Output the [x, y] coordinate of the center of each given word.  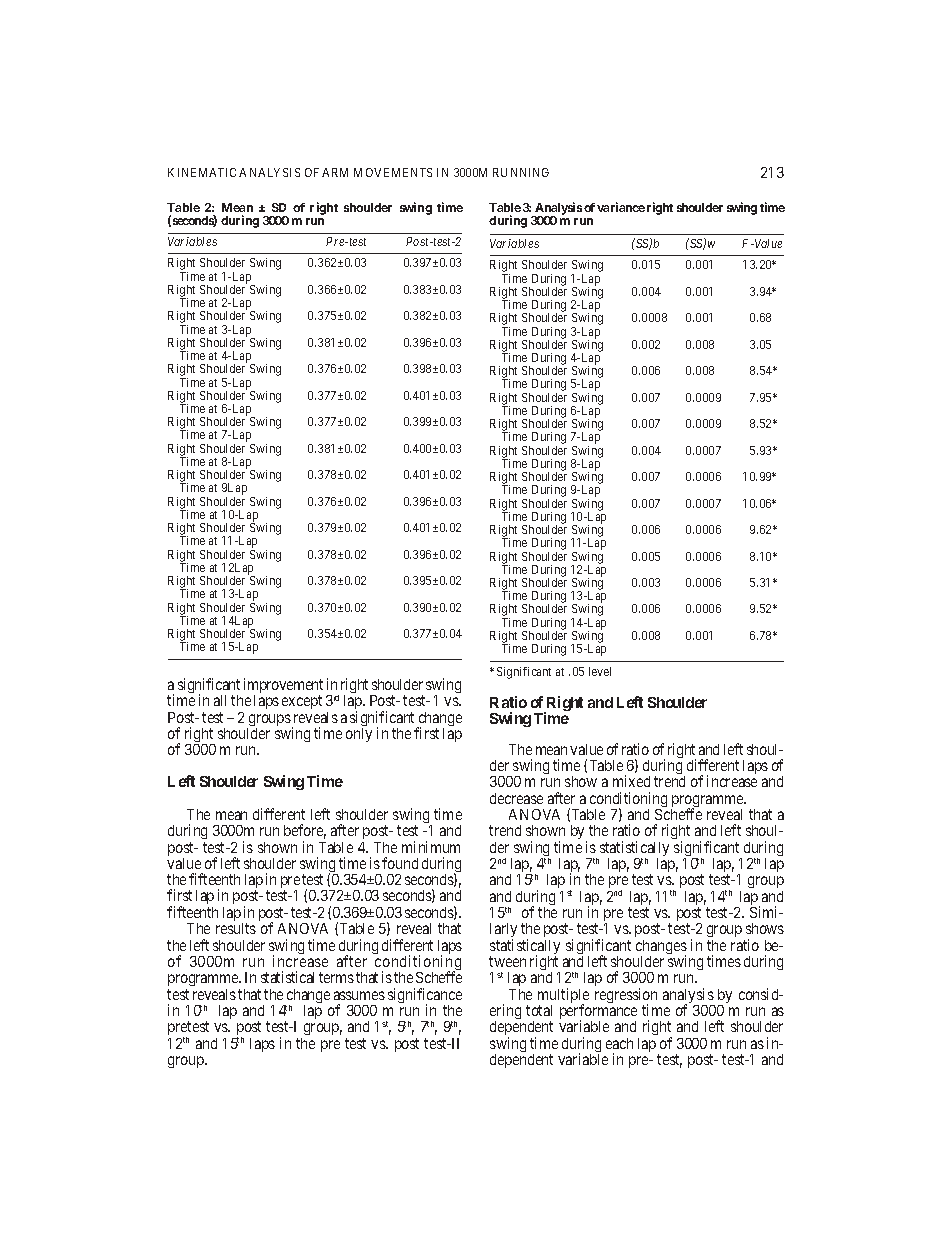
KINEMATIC [202, 172]
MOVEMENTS [393, 172]
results [236, 928]
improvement [283, 687]
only [359, 735]
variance [621, 207]
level [600, 671]
